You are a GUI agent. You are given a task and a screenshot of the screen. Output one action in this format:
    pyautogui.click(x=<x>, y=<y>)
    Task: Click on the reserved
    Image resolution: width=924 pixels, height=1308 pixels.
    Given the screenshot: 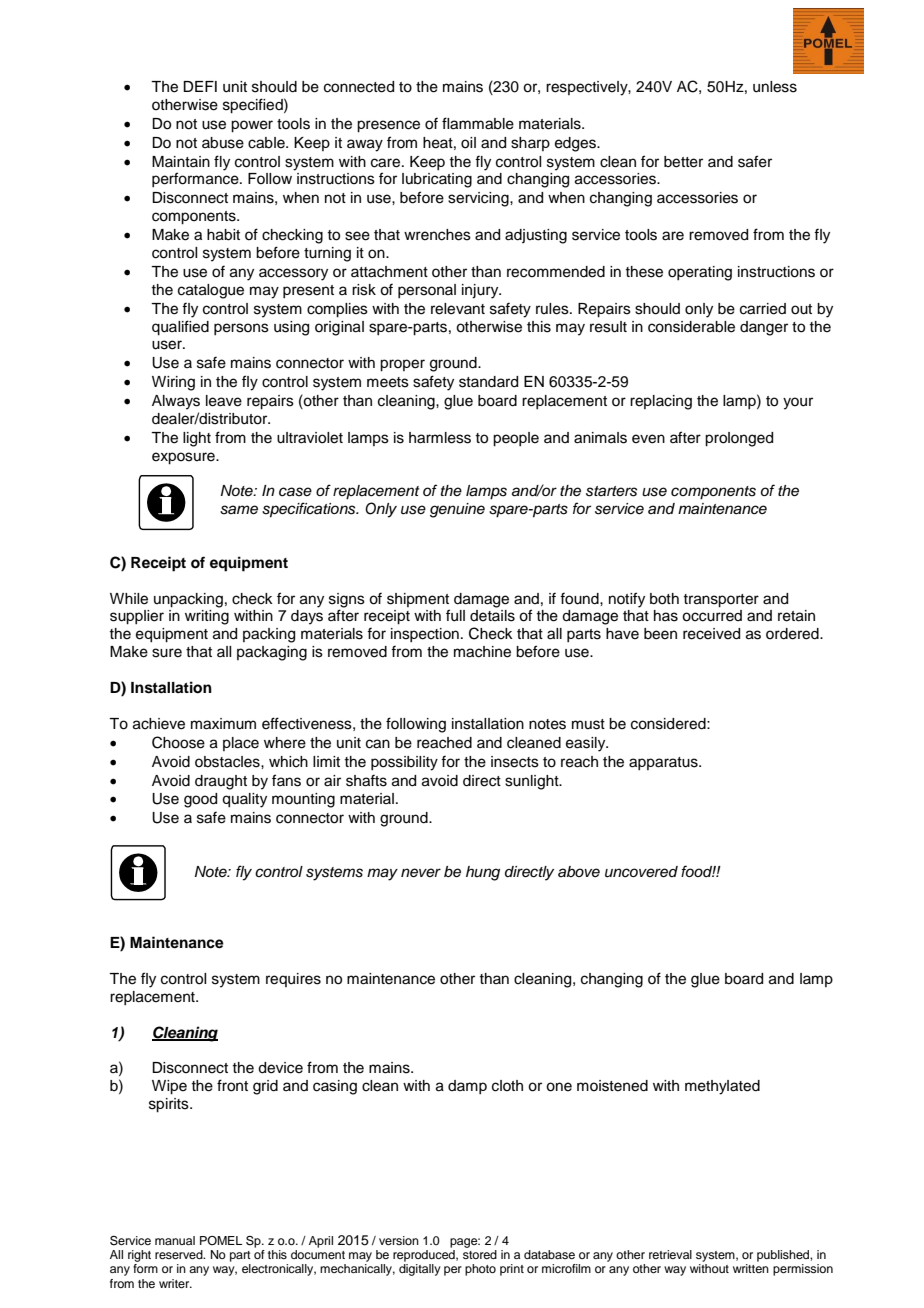 What is the action you would take?
    pyautogui.click(x=180, y=1254)
